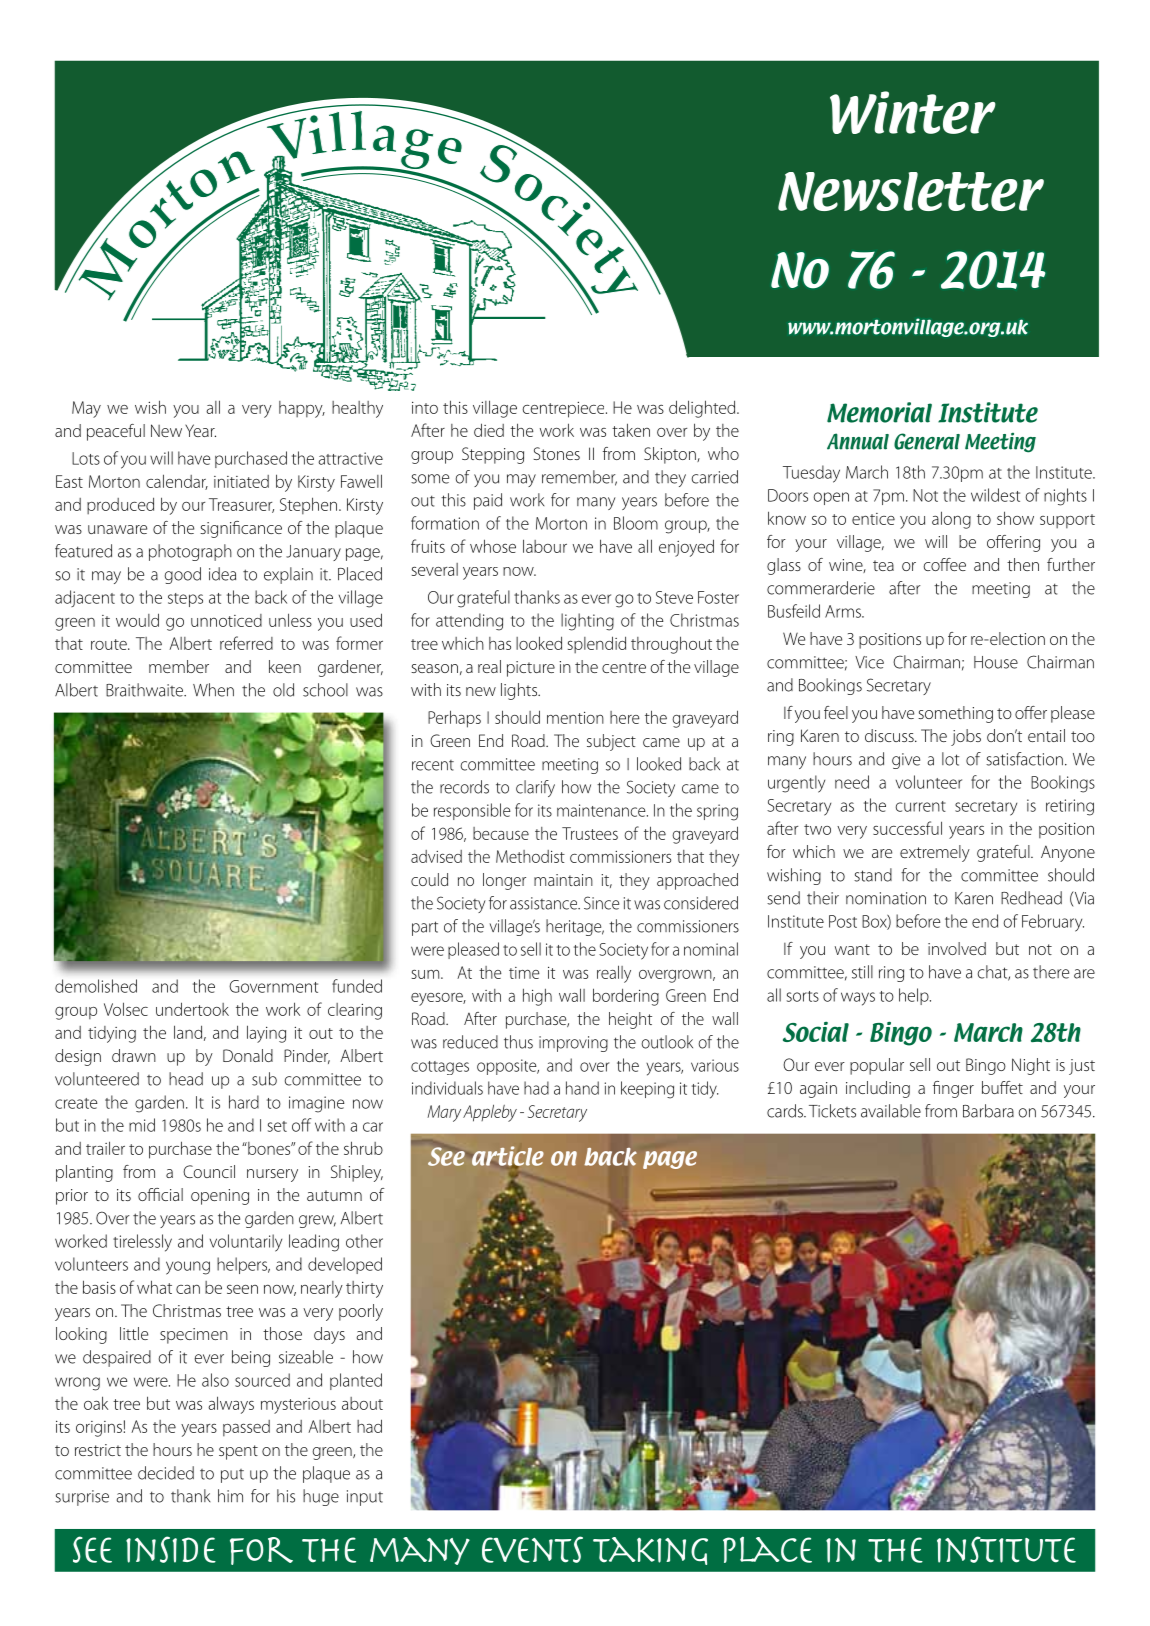 Image resolution: width=1150 pixels, height=1626 pixels. Describe the element at coordinates (995, 495) in the screenshot. I see `wildest` at that location.
